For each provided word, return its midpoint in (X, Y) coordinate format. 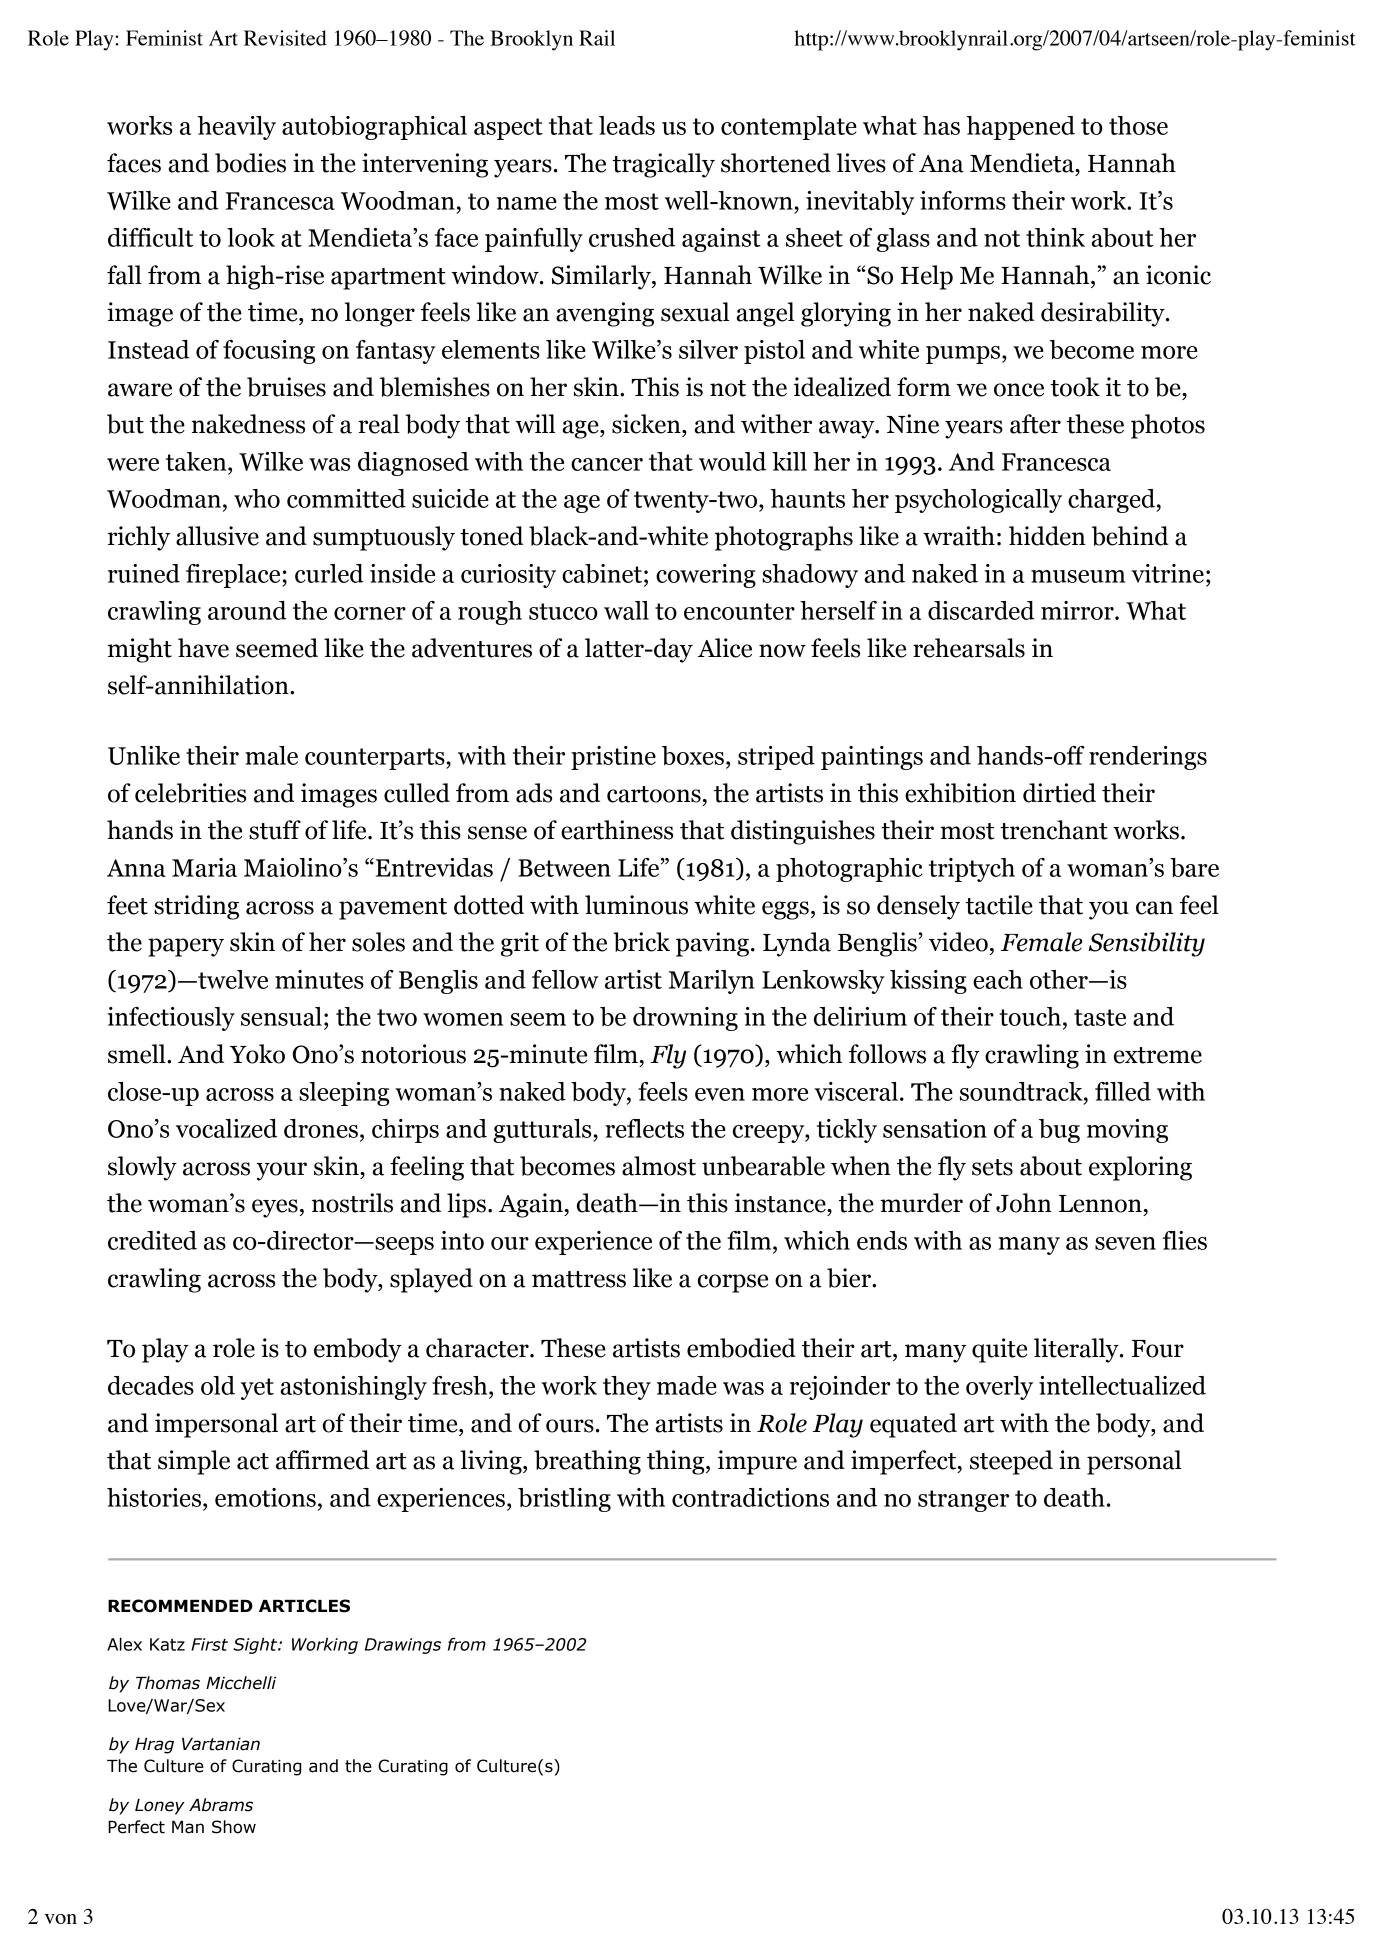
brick (641, 942)
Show (234, 1827)
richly (139, 538)
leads (627, 125)
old (218, 1385)
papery (186, 947)
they (627, 1388)
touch (1030, 1016)
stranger (963, 1501)
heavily (236, 128)
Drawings (403, 1646)
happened (1020, 128)
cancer (607, 464)
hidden (1047, 536)
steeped (1011, 1462)
